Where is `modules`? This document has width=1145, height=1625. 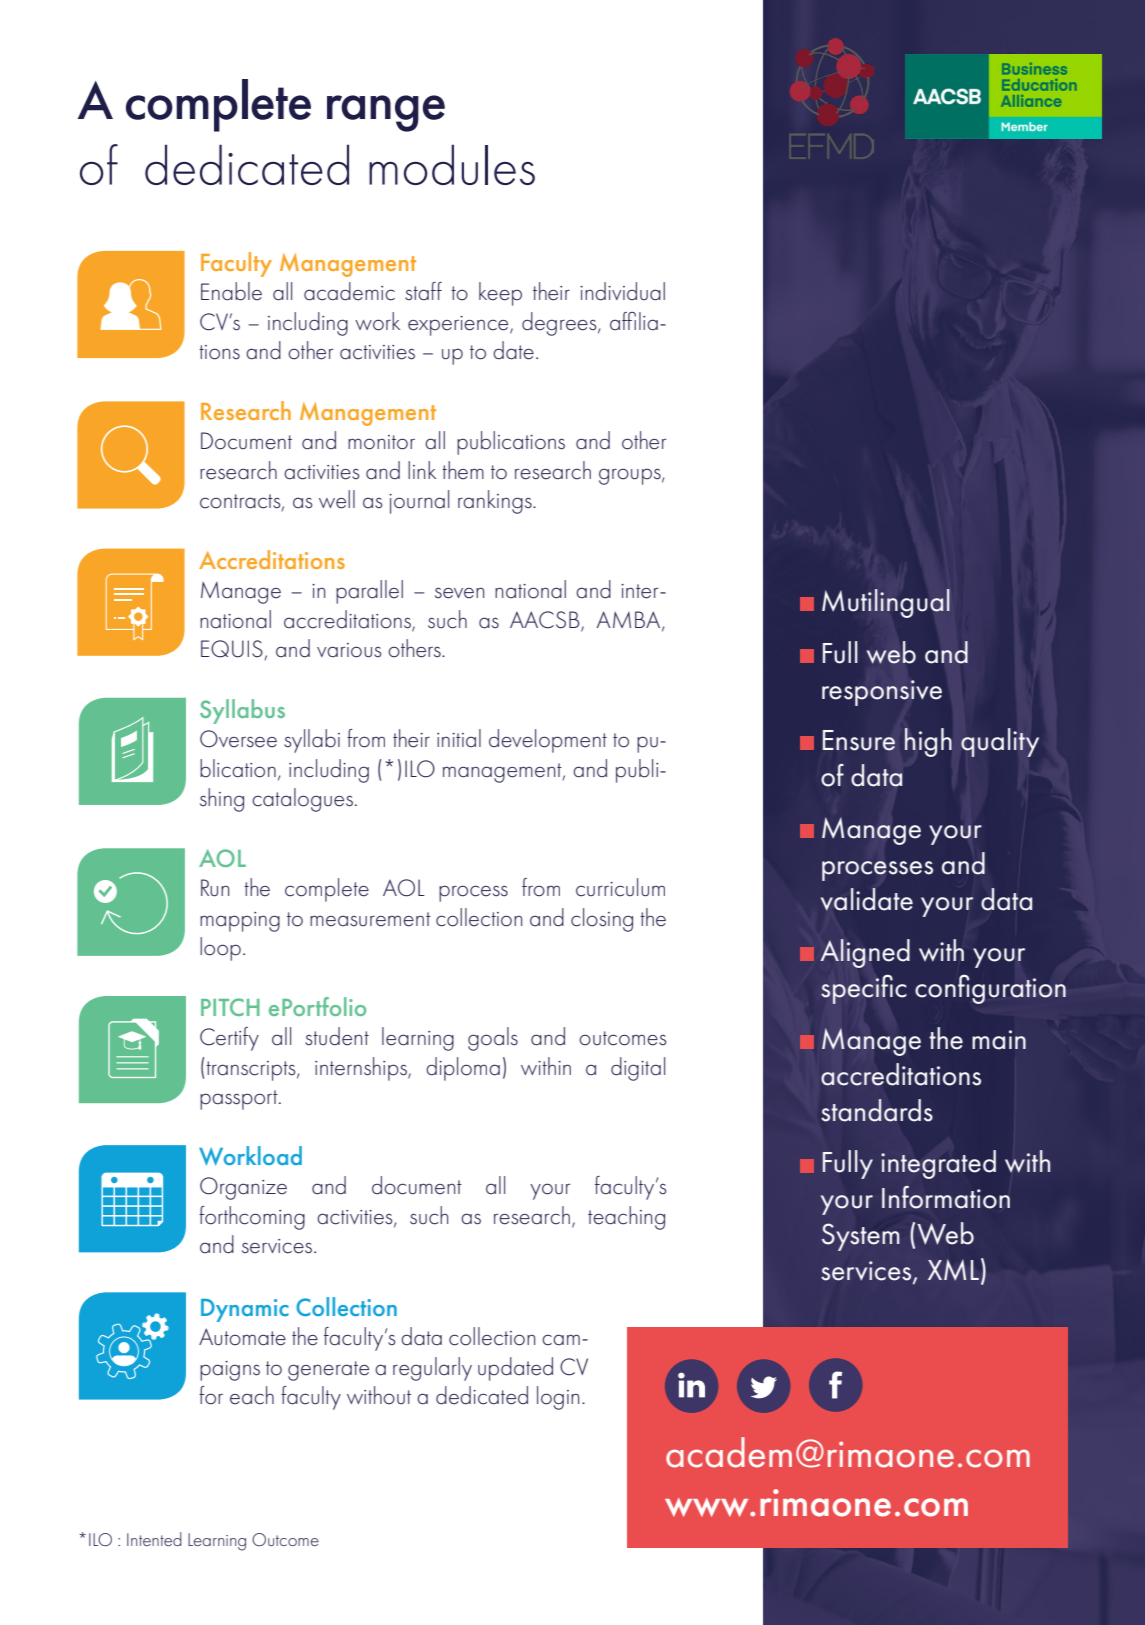 modules is located at coordinates (452, 164).
